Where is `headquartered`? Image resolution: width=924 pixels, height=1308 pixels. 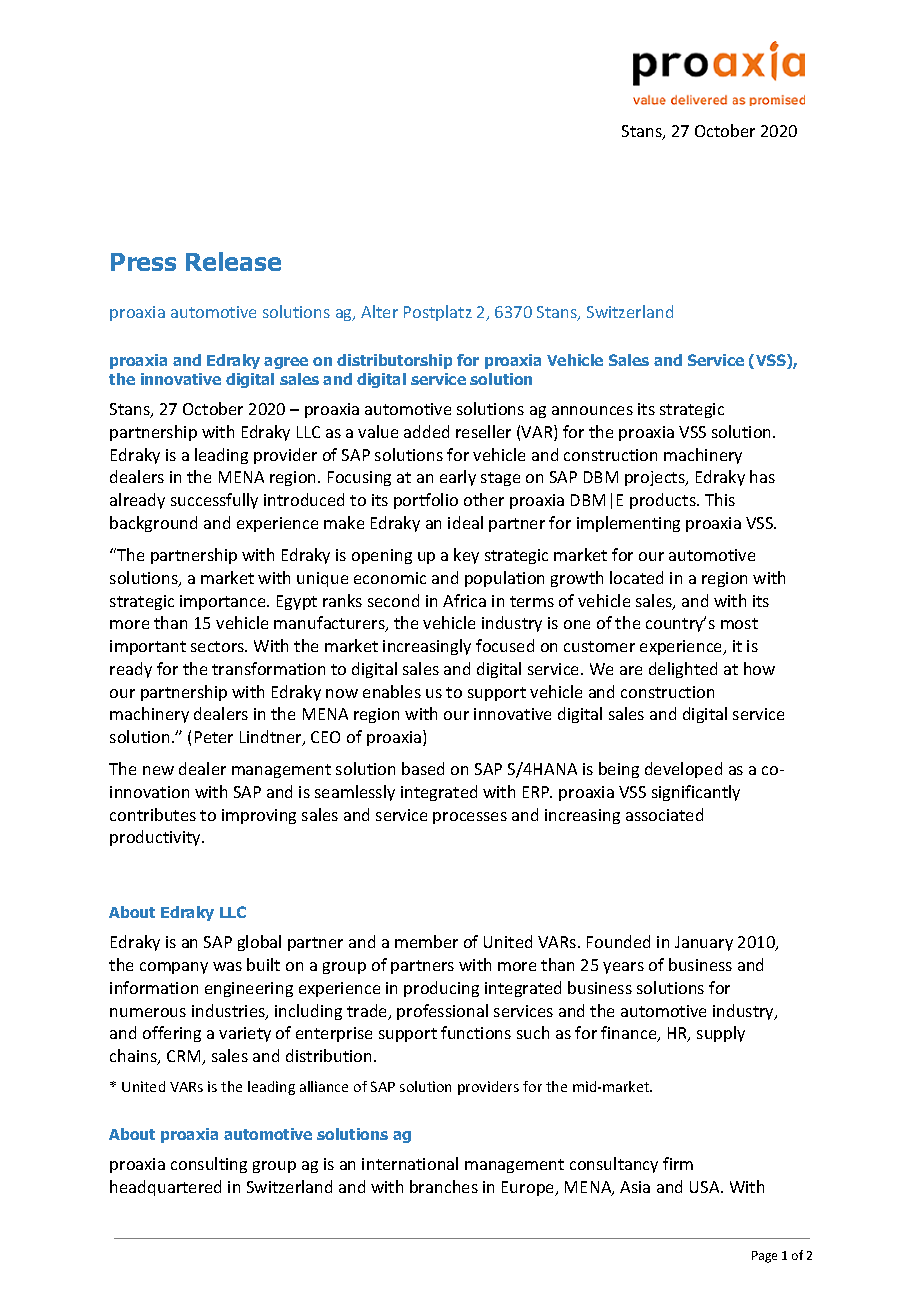 headquartered is located at coordinates (165, 1188).
